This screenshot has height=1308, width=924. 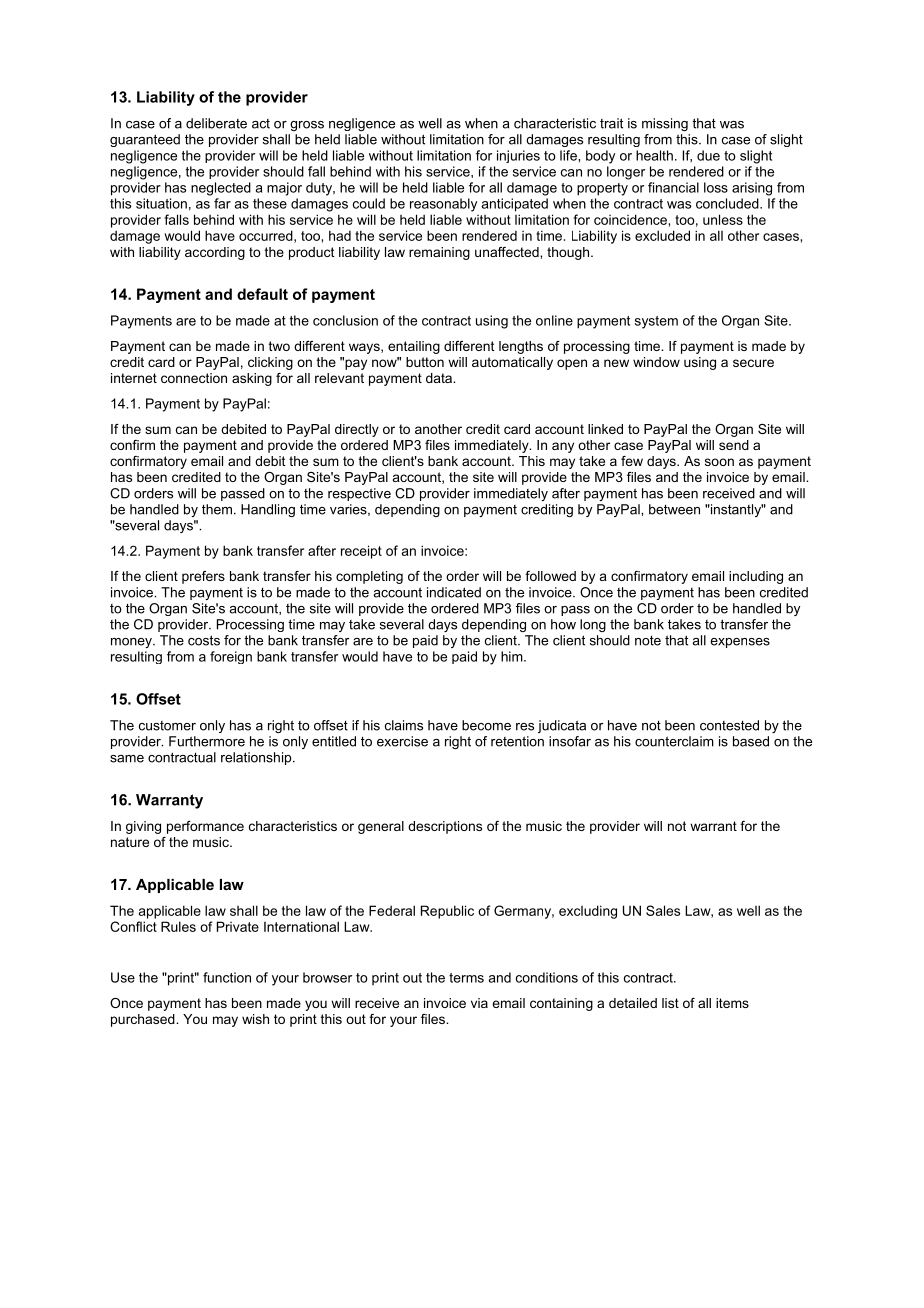 What do you see at coordinates (454, 592) in the screenshot?
I see `indicated` at bounding box center [454, 592].
